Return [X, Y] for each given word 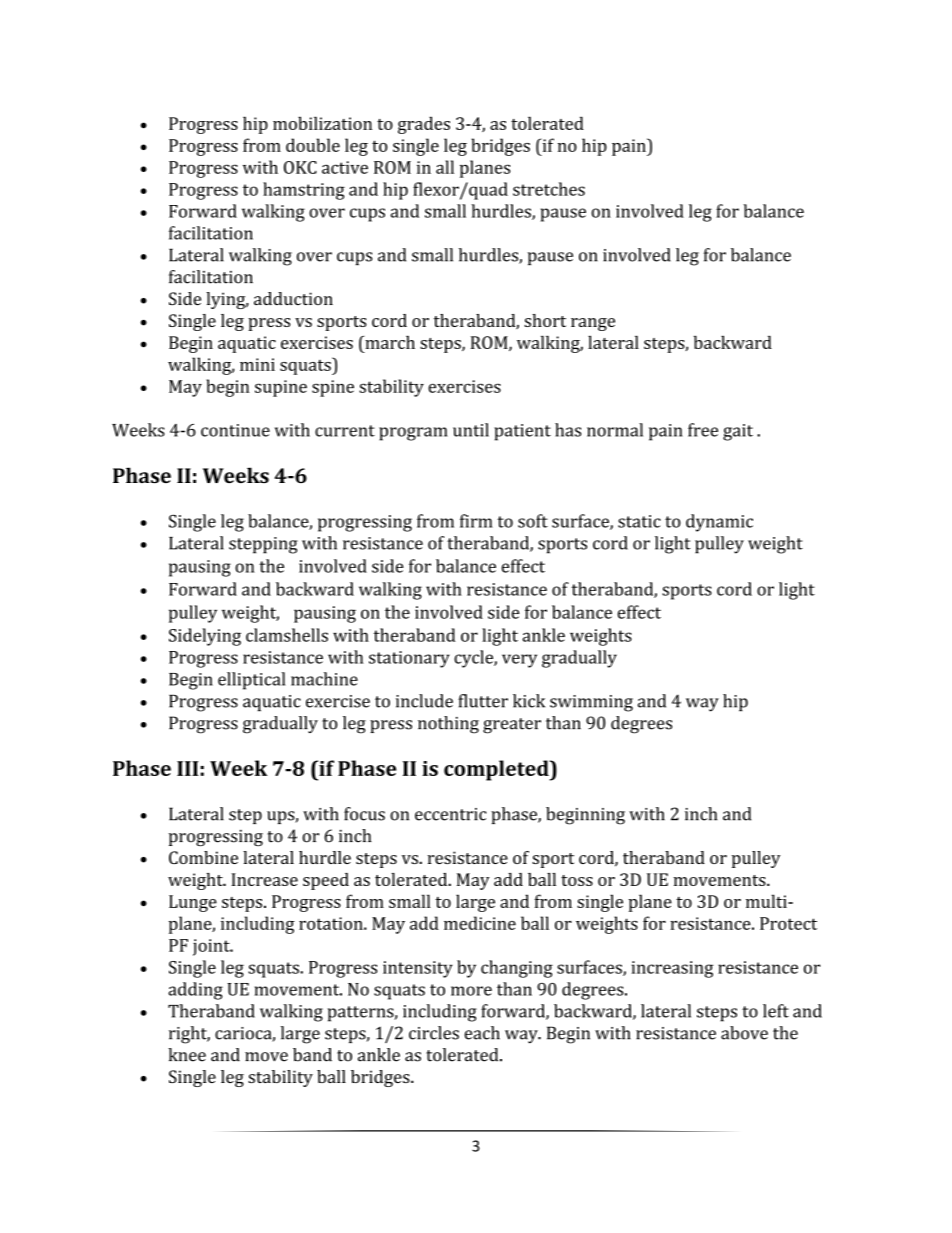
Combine [203, 857]
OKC [300, 167]
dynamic [719, 523]
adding [195, 991]
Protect [788, 923]
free [703, 430]
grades [424, 125]
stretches [549, 189]
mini [257, 364]
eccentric [450, 814]
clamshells [287, 635]
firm [476, 521]
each [482, 1033]
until [471, 430]
